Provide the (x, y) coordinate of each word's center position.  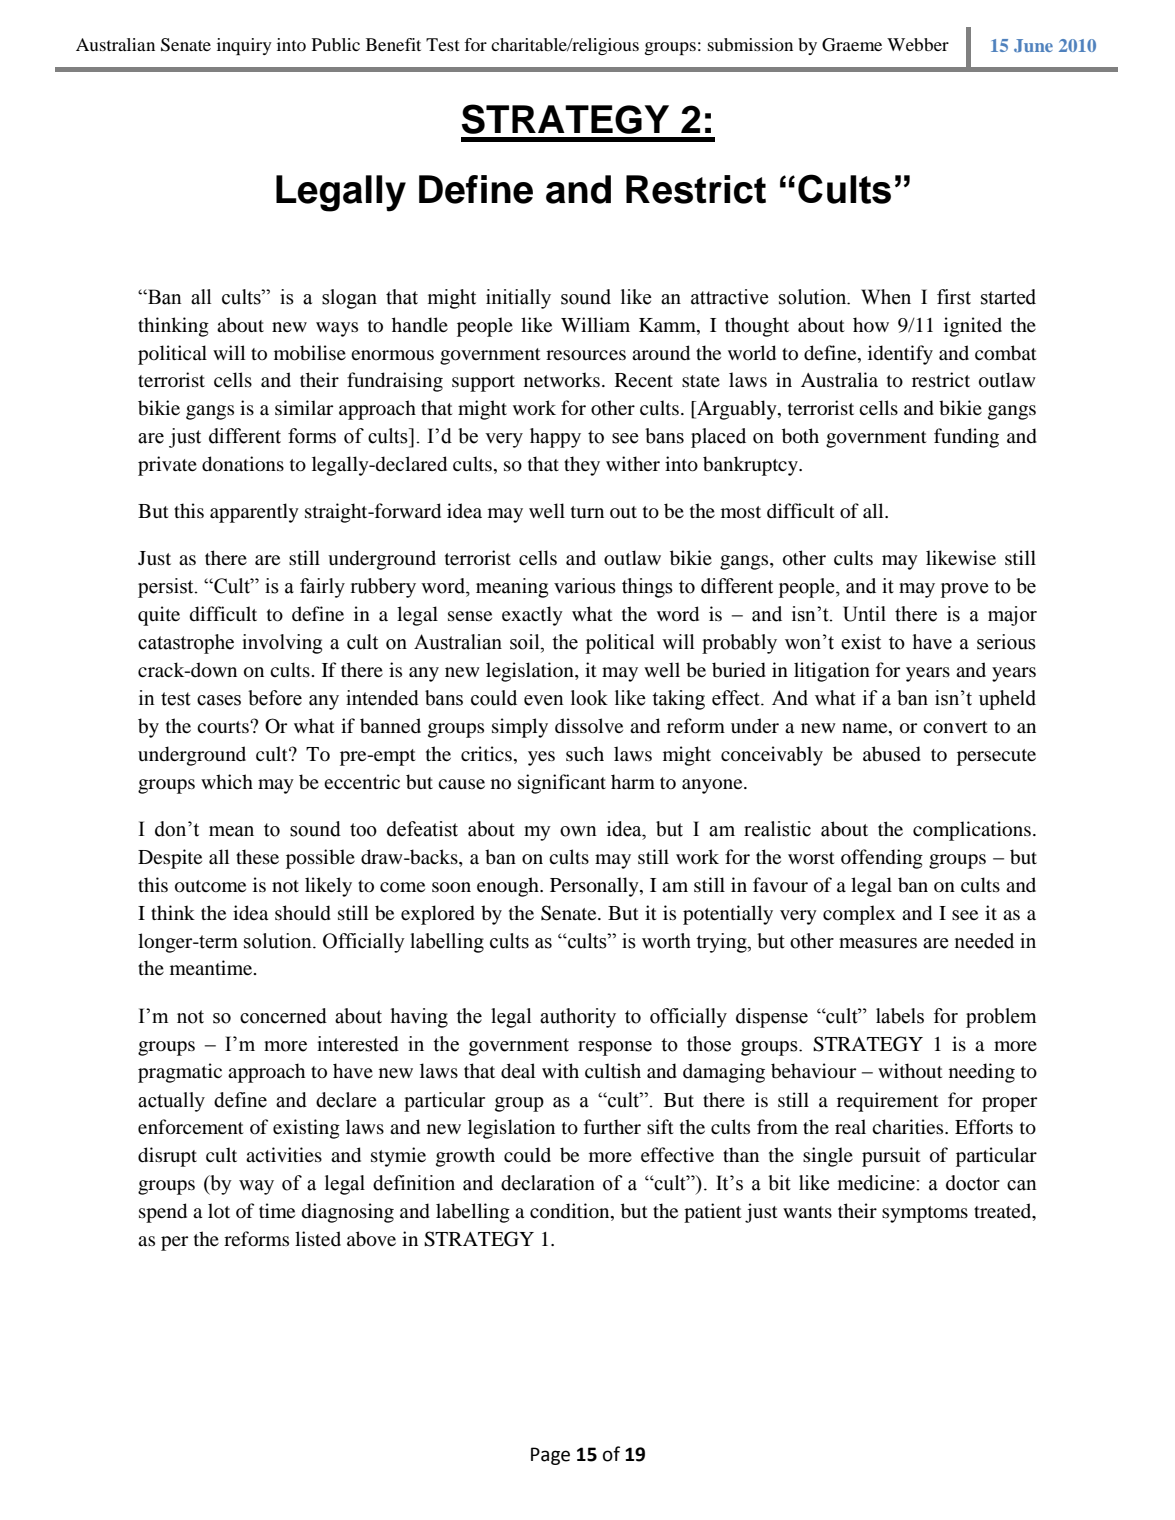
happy (555, 438)
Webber (918, 44)
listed (318, 1238)
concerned (283, 1016)
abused (892, 754)
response (615, 1048)
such (585, 753)
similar (304, 407)
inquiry (244, 46)
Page (550, 1456)
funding (966, 438)
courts (224, 727)
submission (750, 44)
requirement (888, 1102)
